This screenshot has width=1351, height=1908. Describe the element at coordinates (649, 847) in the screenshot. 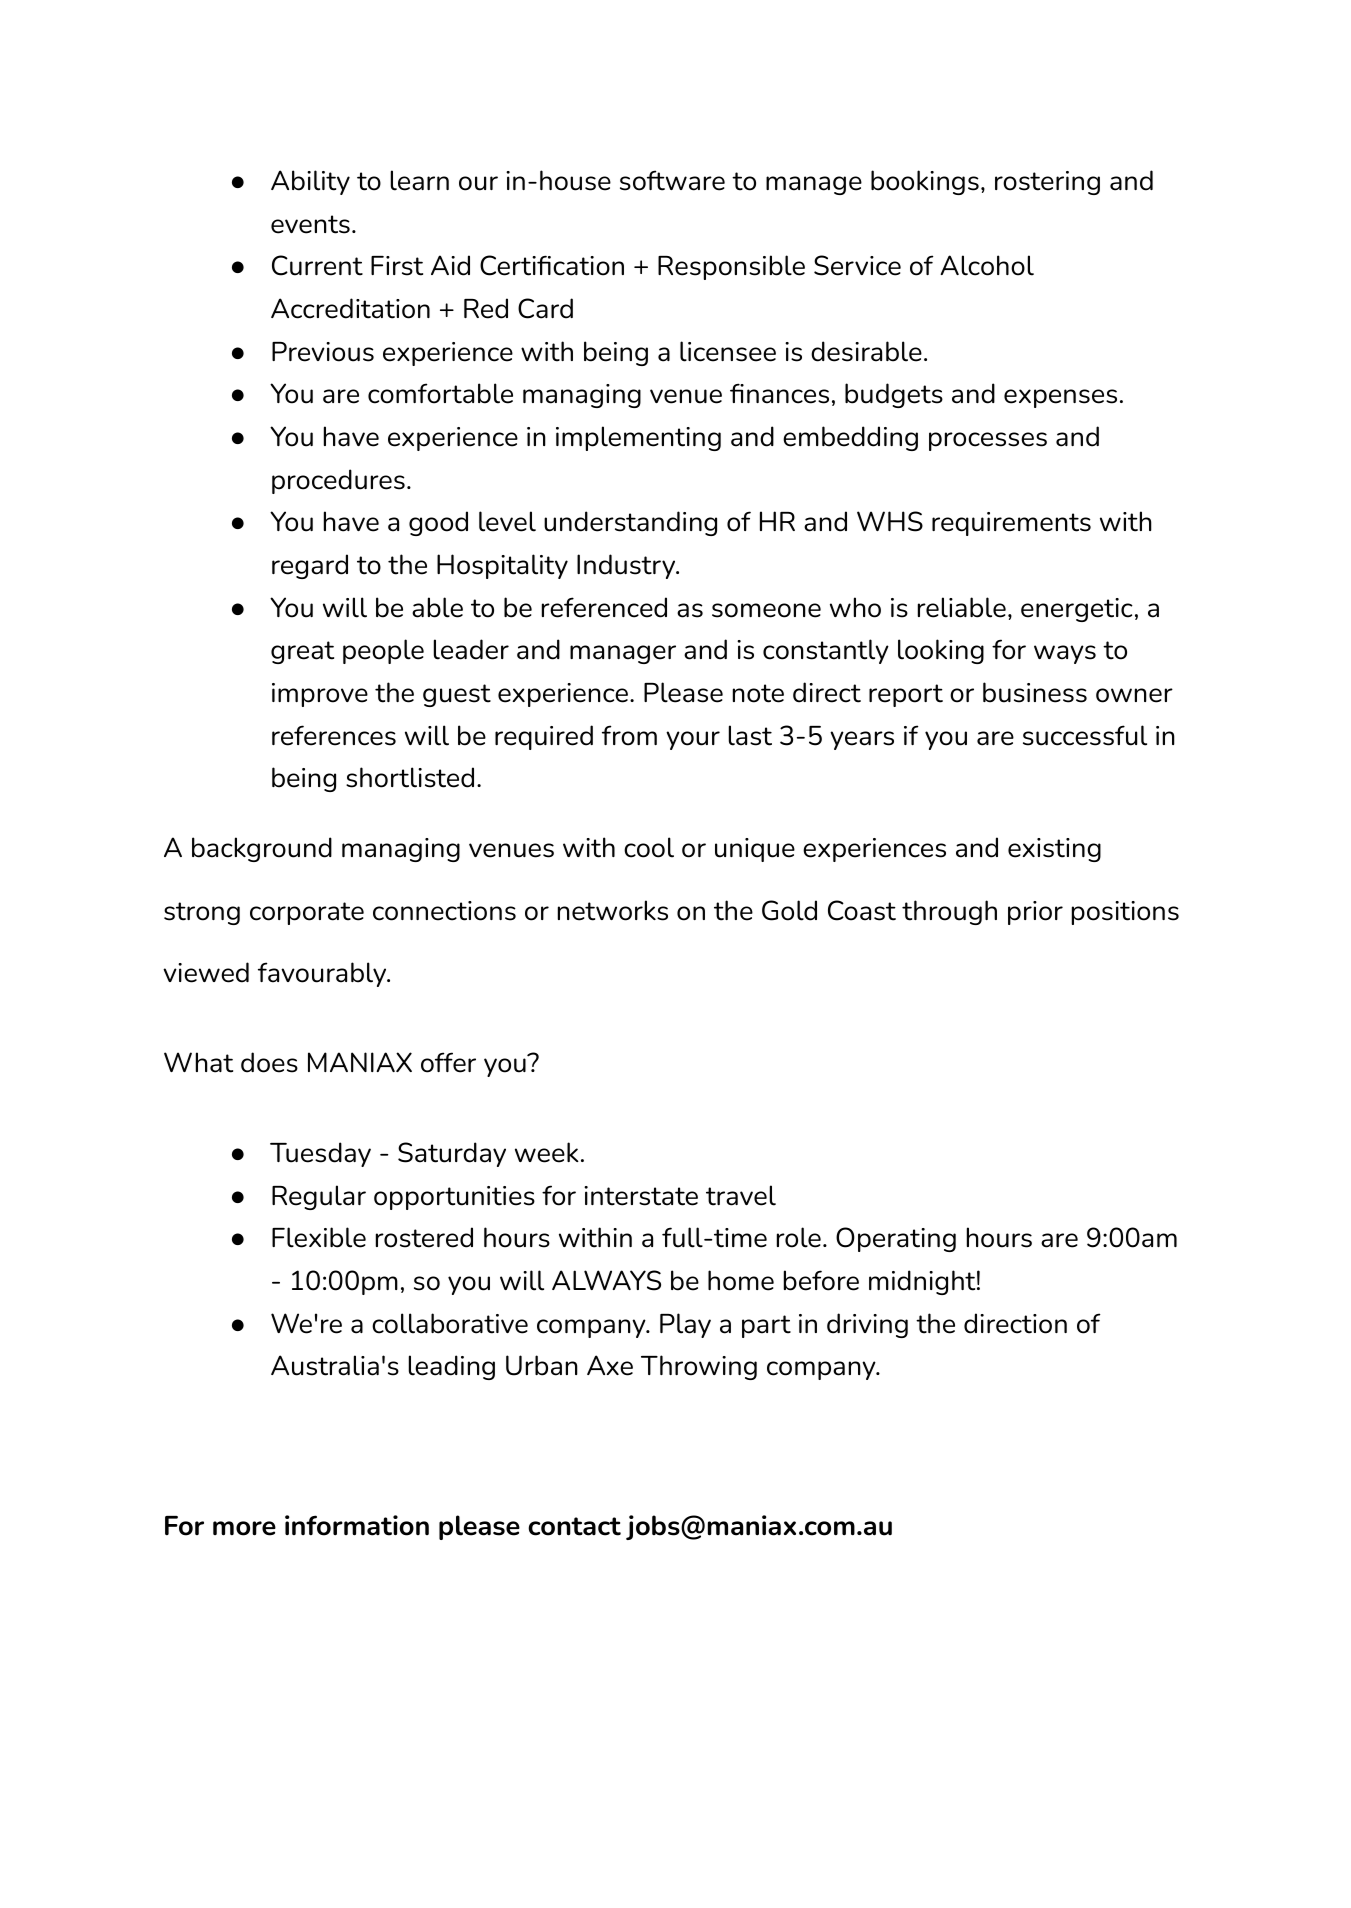

I see `cool` at that location.
